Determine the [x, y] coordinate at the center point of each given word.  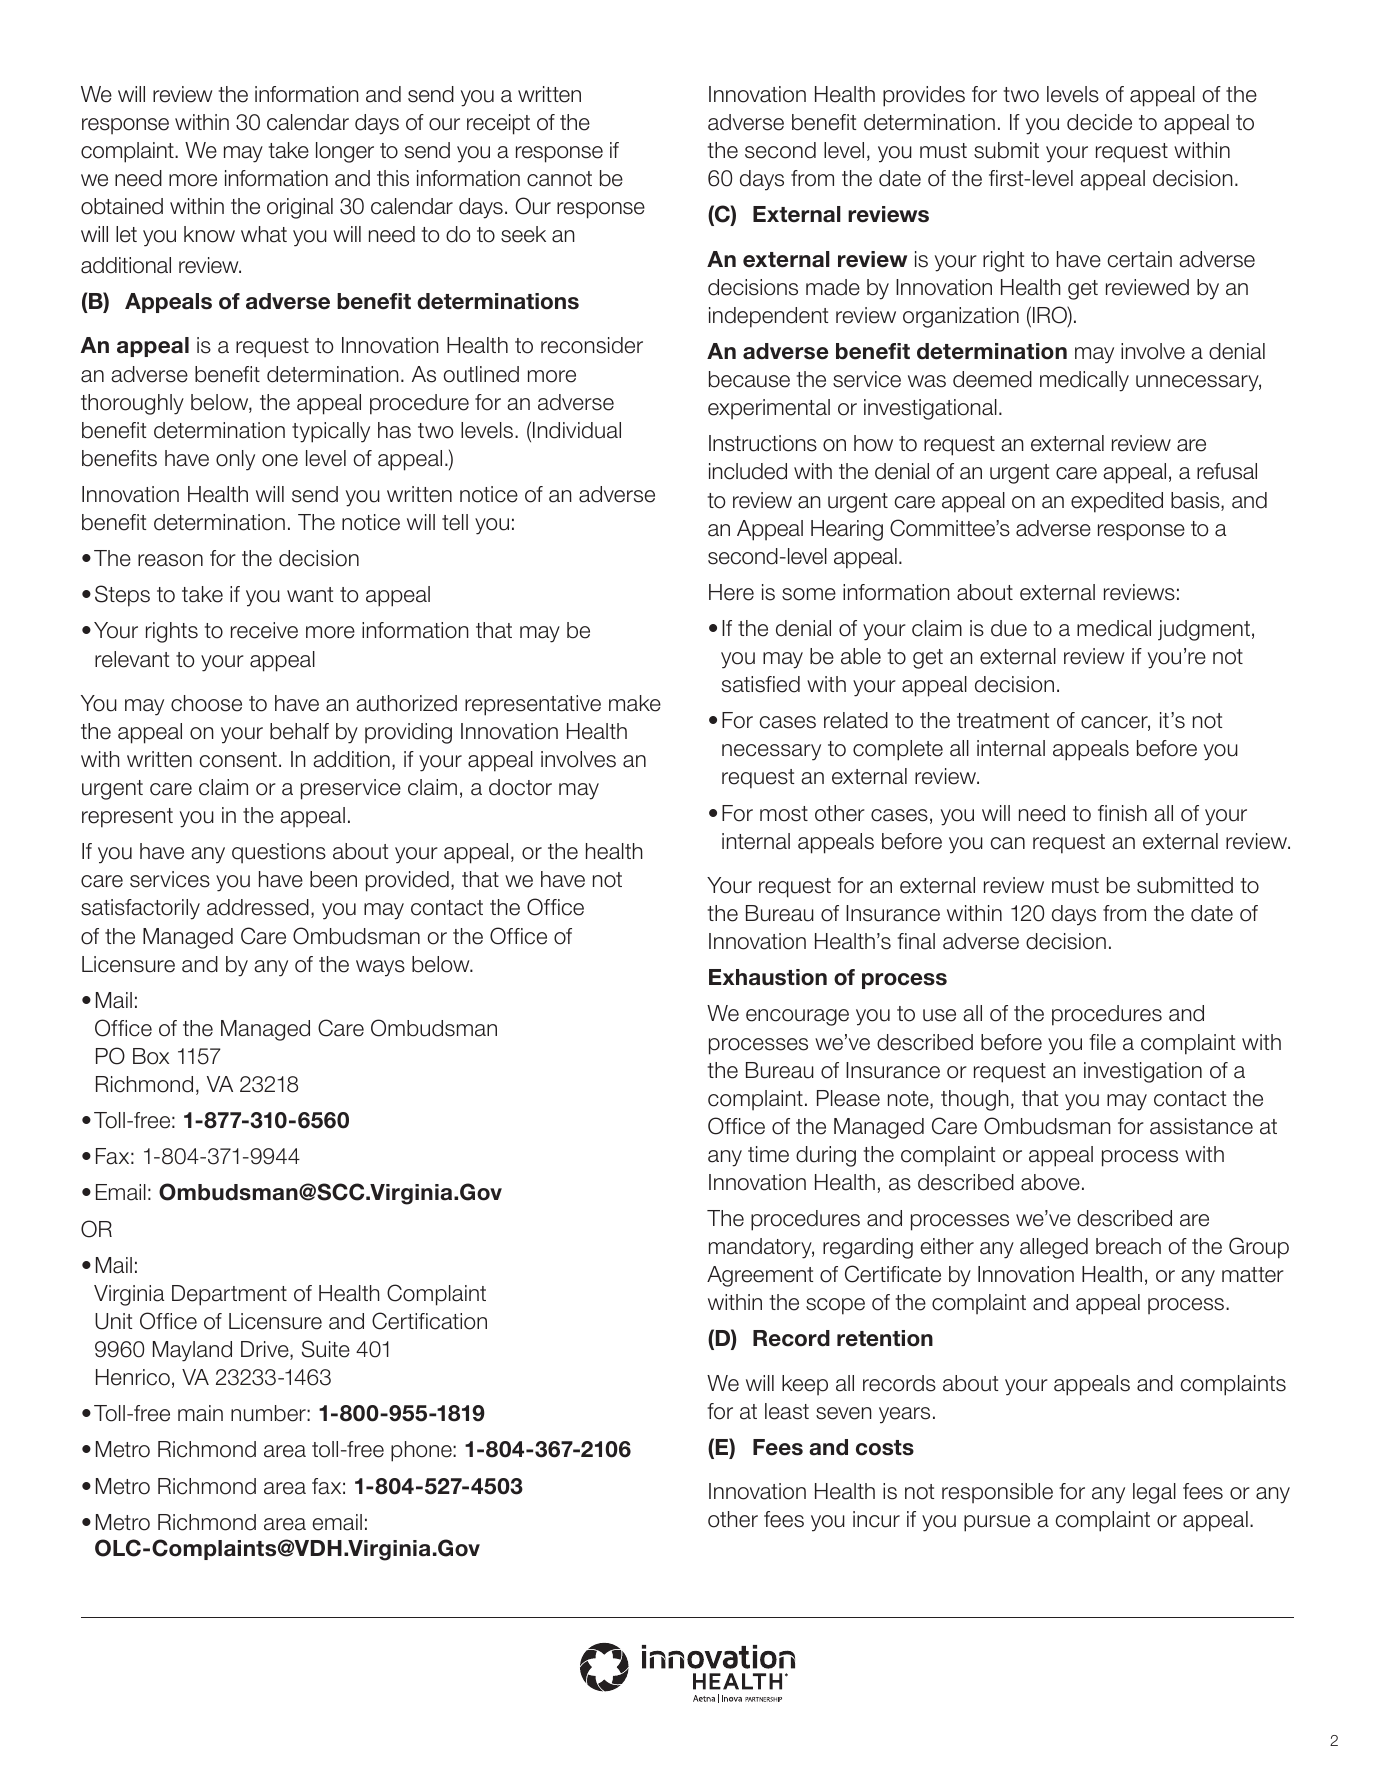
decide [1099, 122]
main [200, 1413]
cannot [559, 179]
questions [279, 853]
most [784, 814]
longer [345, 152]
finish [1122, 813]
